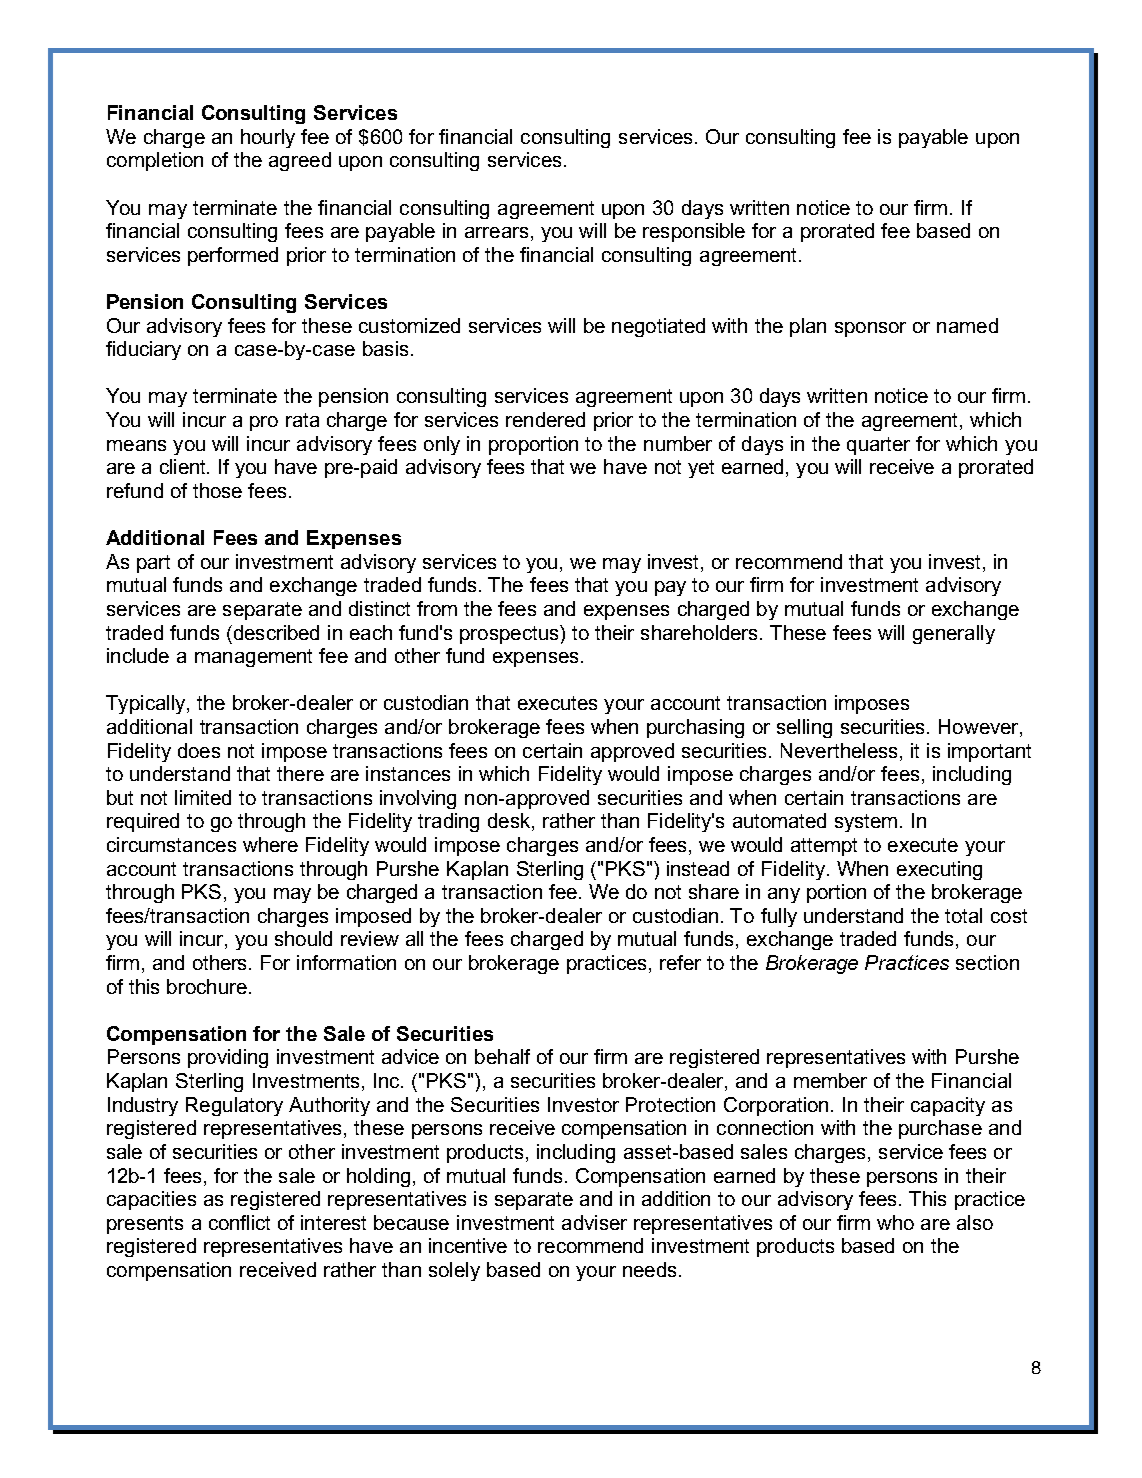 The height and width of the screenshot is (1478, 1142). Describe the element at coordinates (268, 138) in the screenshot. I see `hourly` at that location.
